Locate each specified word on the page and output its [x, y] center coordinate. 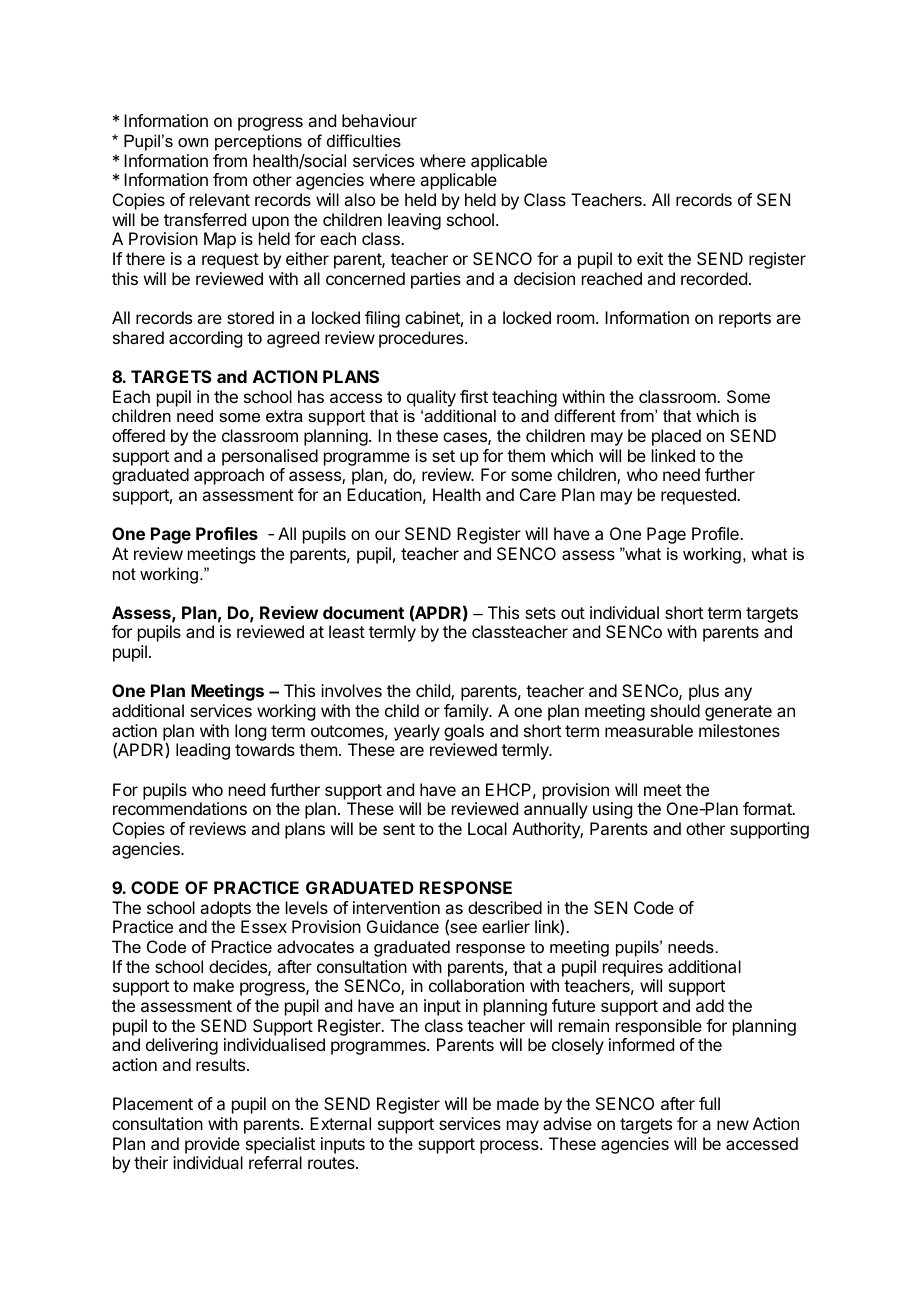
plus [704, 692]
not [124, 574]
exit [650, 258]
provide [212, 1145]
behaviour [379, 120]
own [193, 142]
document [363, 612]
